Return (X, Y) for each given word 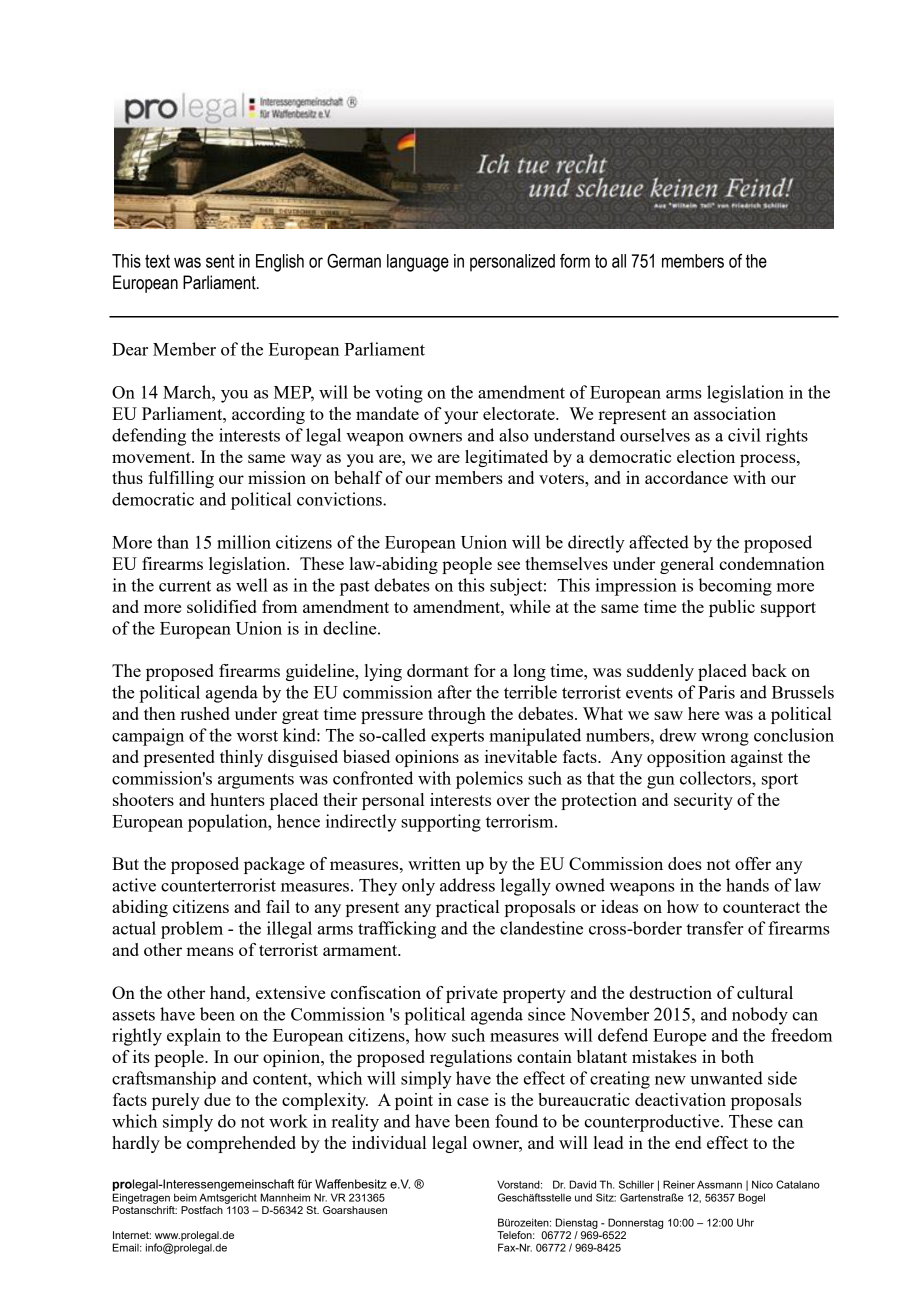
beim (185, 1197)
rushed (205, 713)
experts (457, 738)
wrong (725, 739)
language (418, 263)
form (575, 261)
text (157, 261)
